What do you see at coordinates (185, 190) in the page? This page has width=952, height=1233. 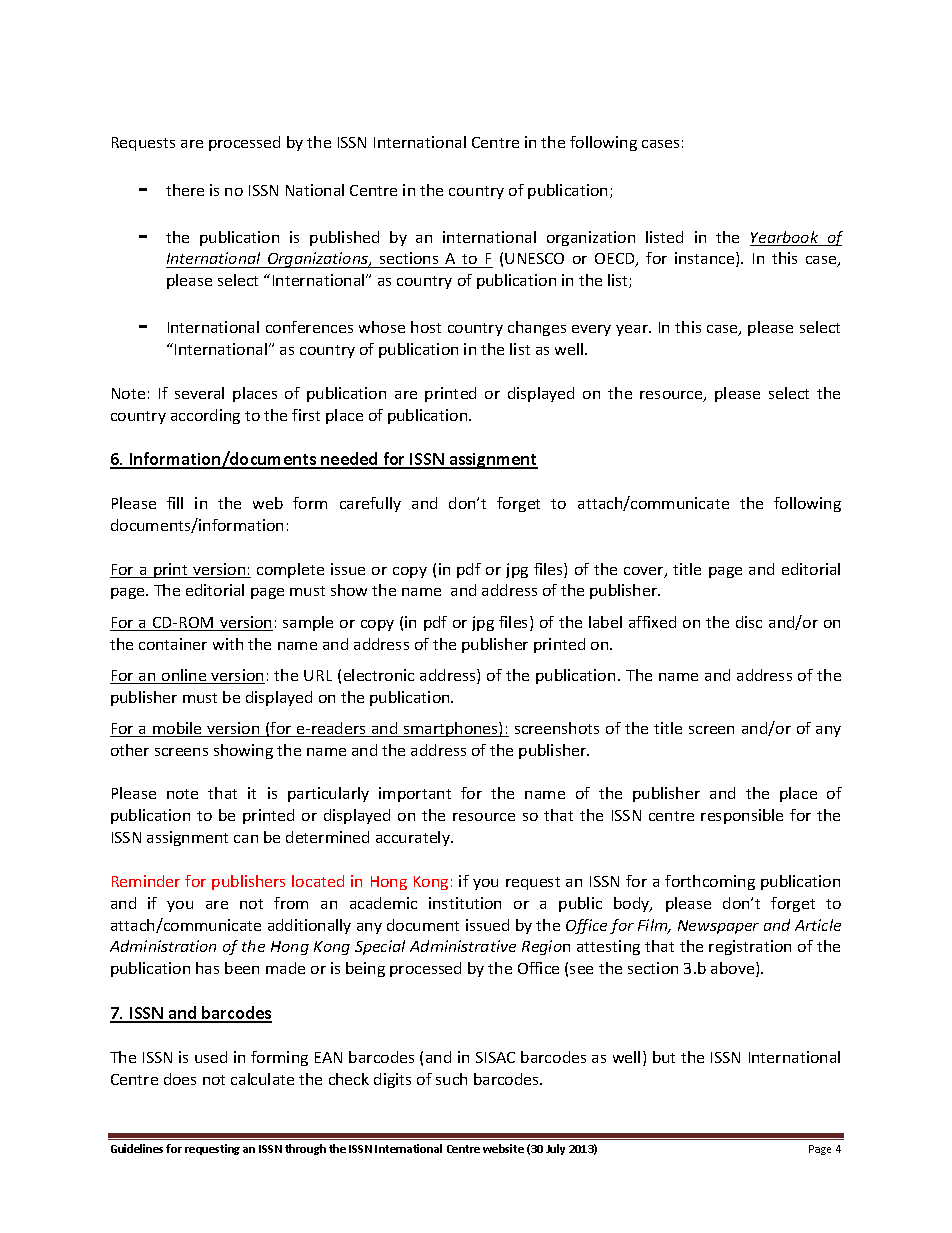 I see `there` at bounding box center [185, 190].
